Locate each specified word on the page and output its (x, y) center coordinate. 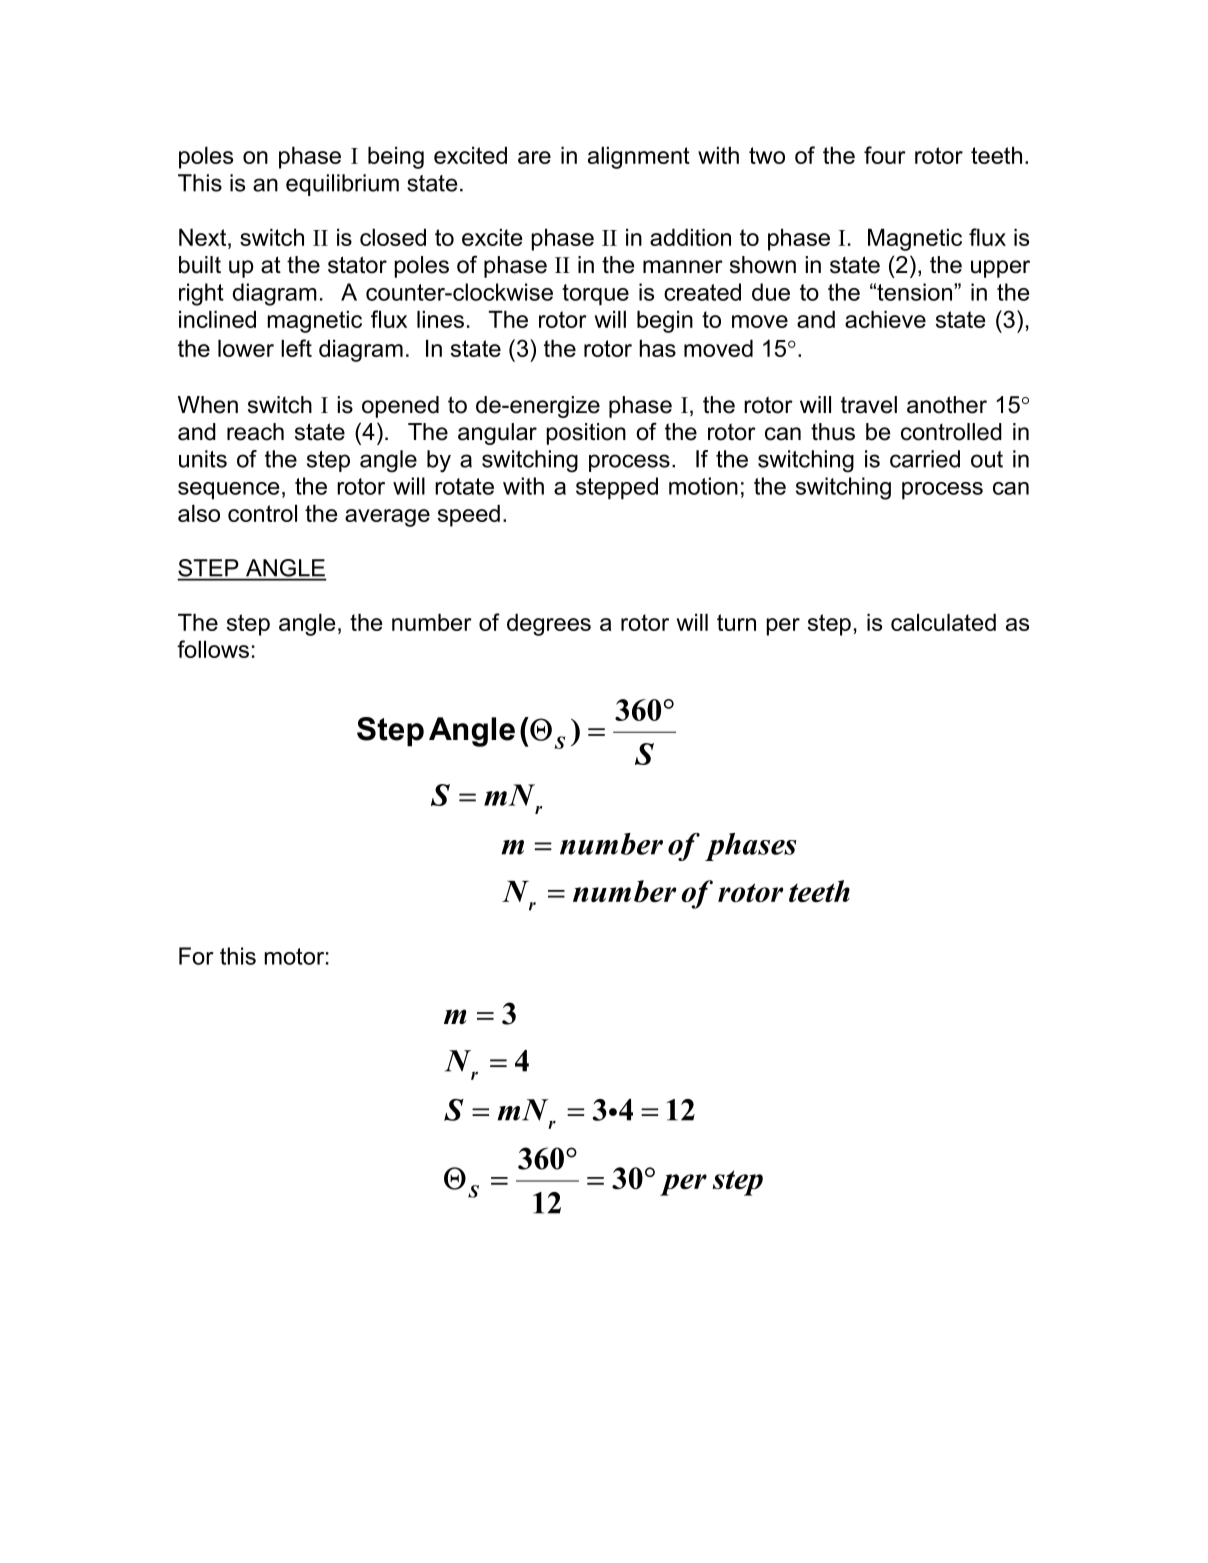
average (387, 518)
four (885, 155)
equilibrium (342, 185)
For (196, 956)
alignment (639, 157)
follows (213, 649)
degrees (549, 624)
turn (736, 622)
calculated (943, 622)
